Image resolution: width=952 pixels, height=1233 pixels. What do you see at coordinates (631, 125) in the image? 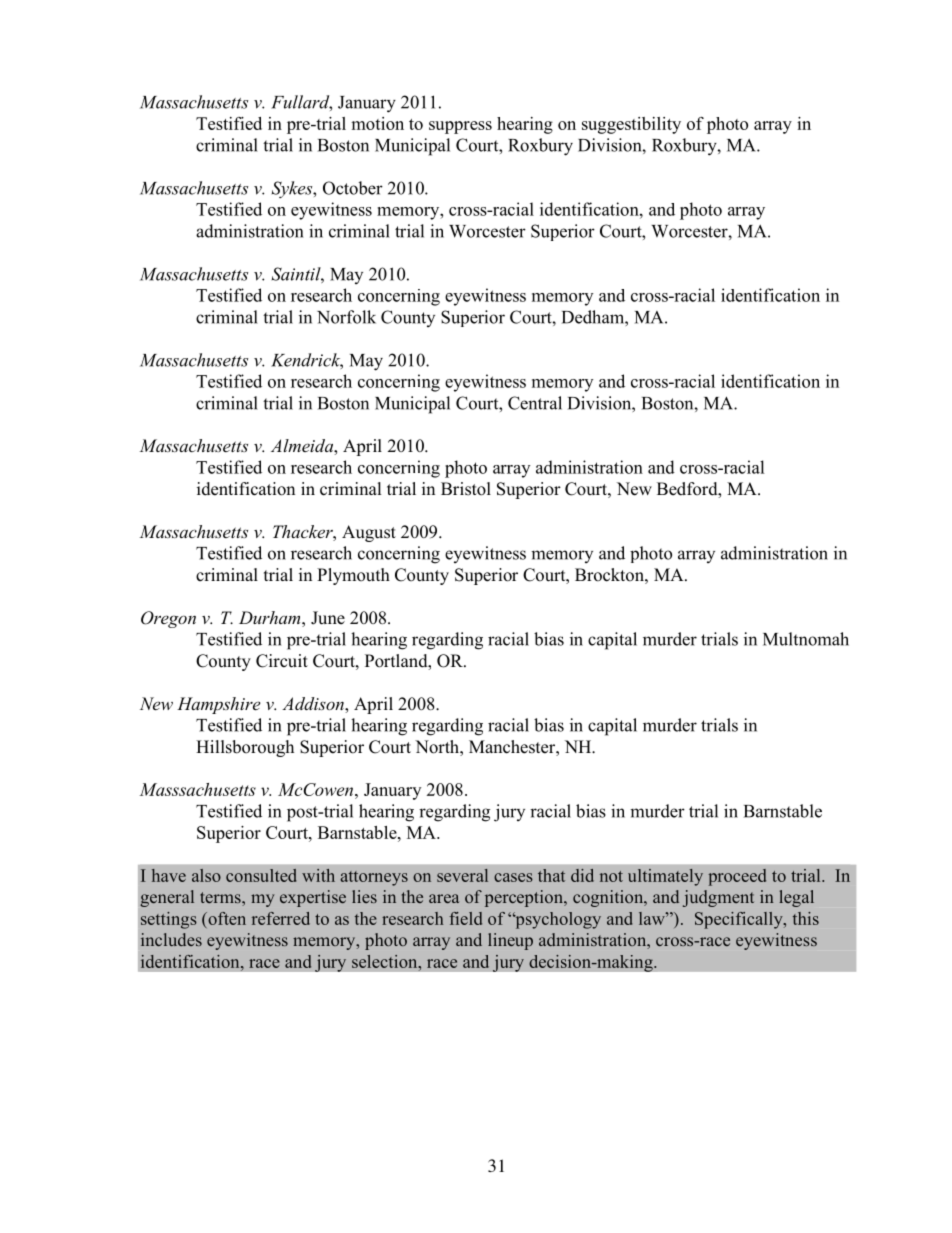
I see `suggestibility` at bounding box center [631, 125].
